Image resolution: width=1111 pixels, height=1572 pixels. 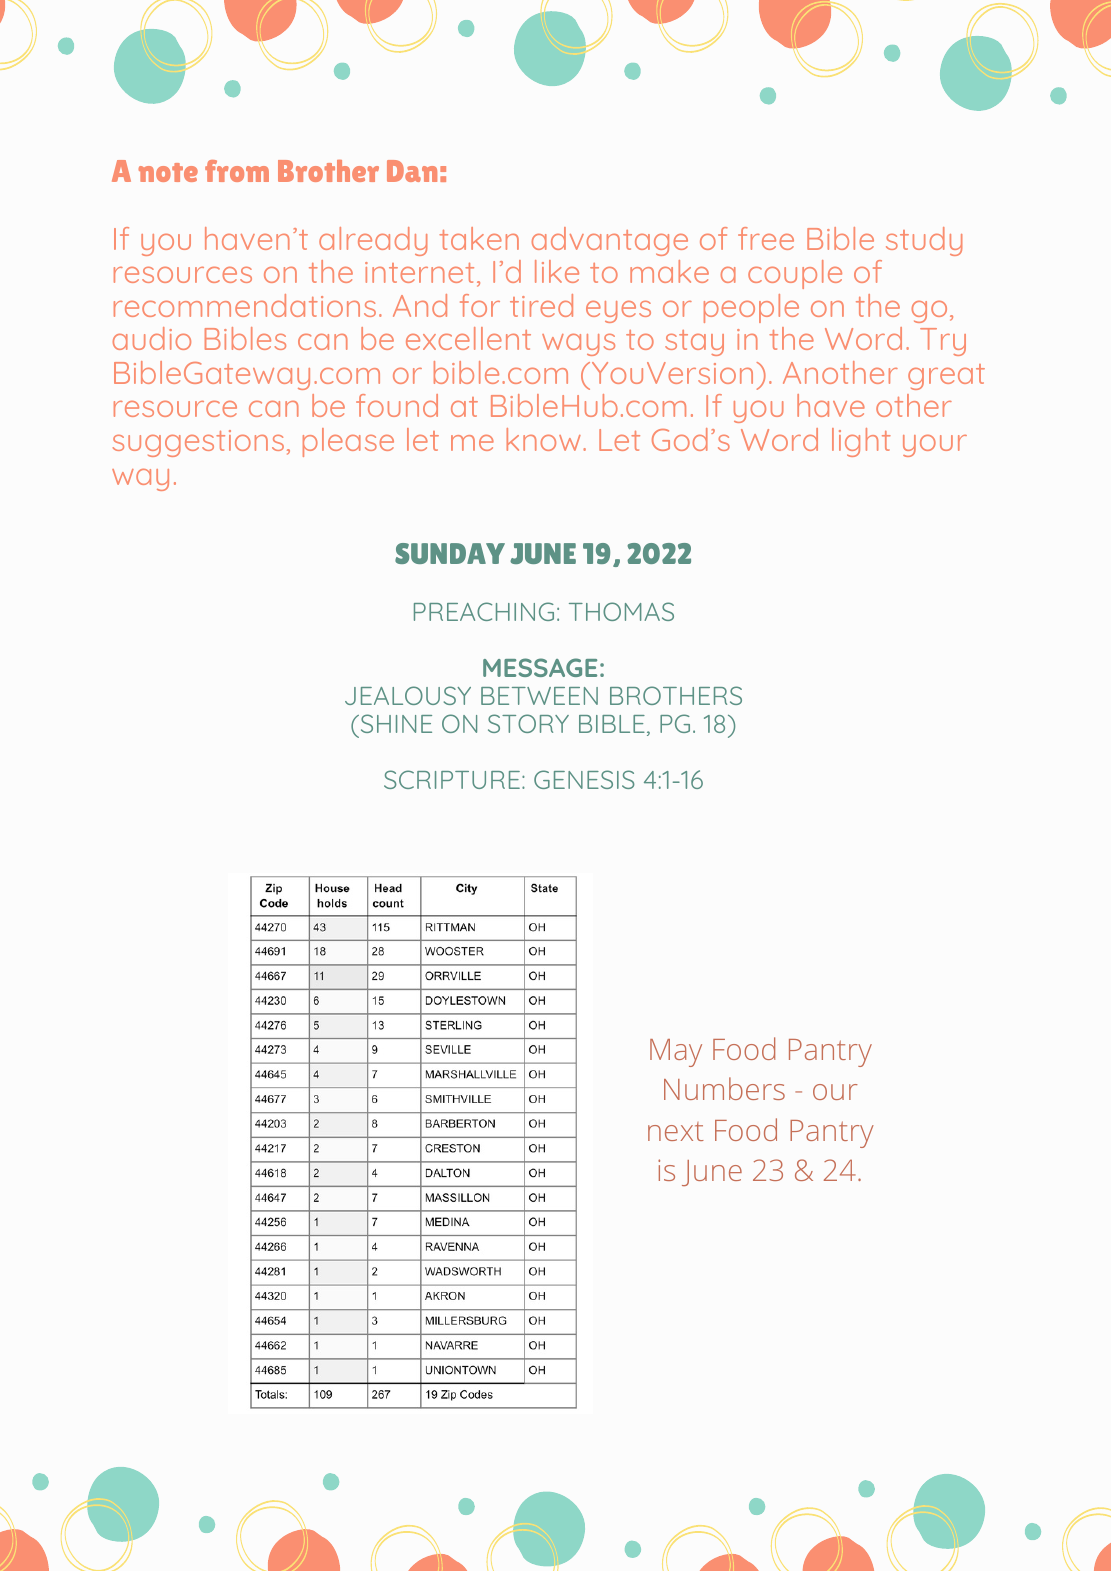 I want to click on advantage, so click(x=610, y=241).
